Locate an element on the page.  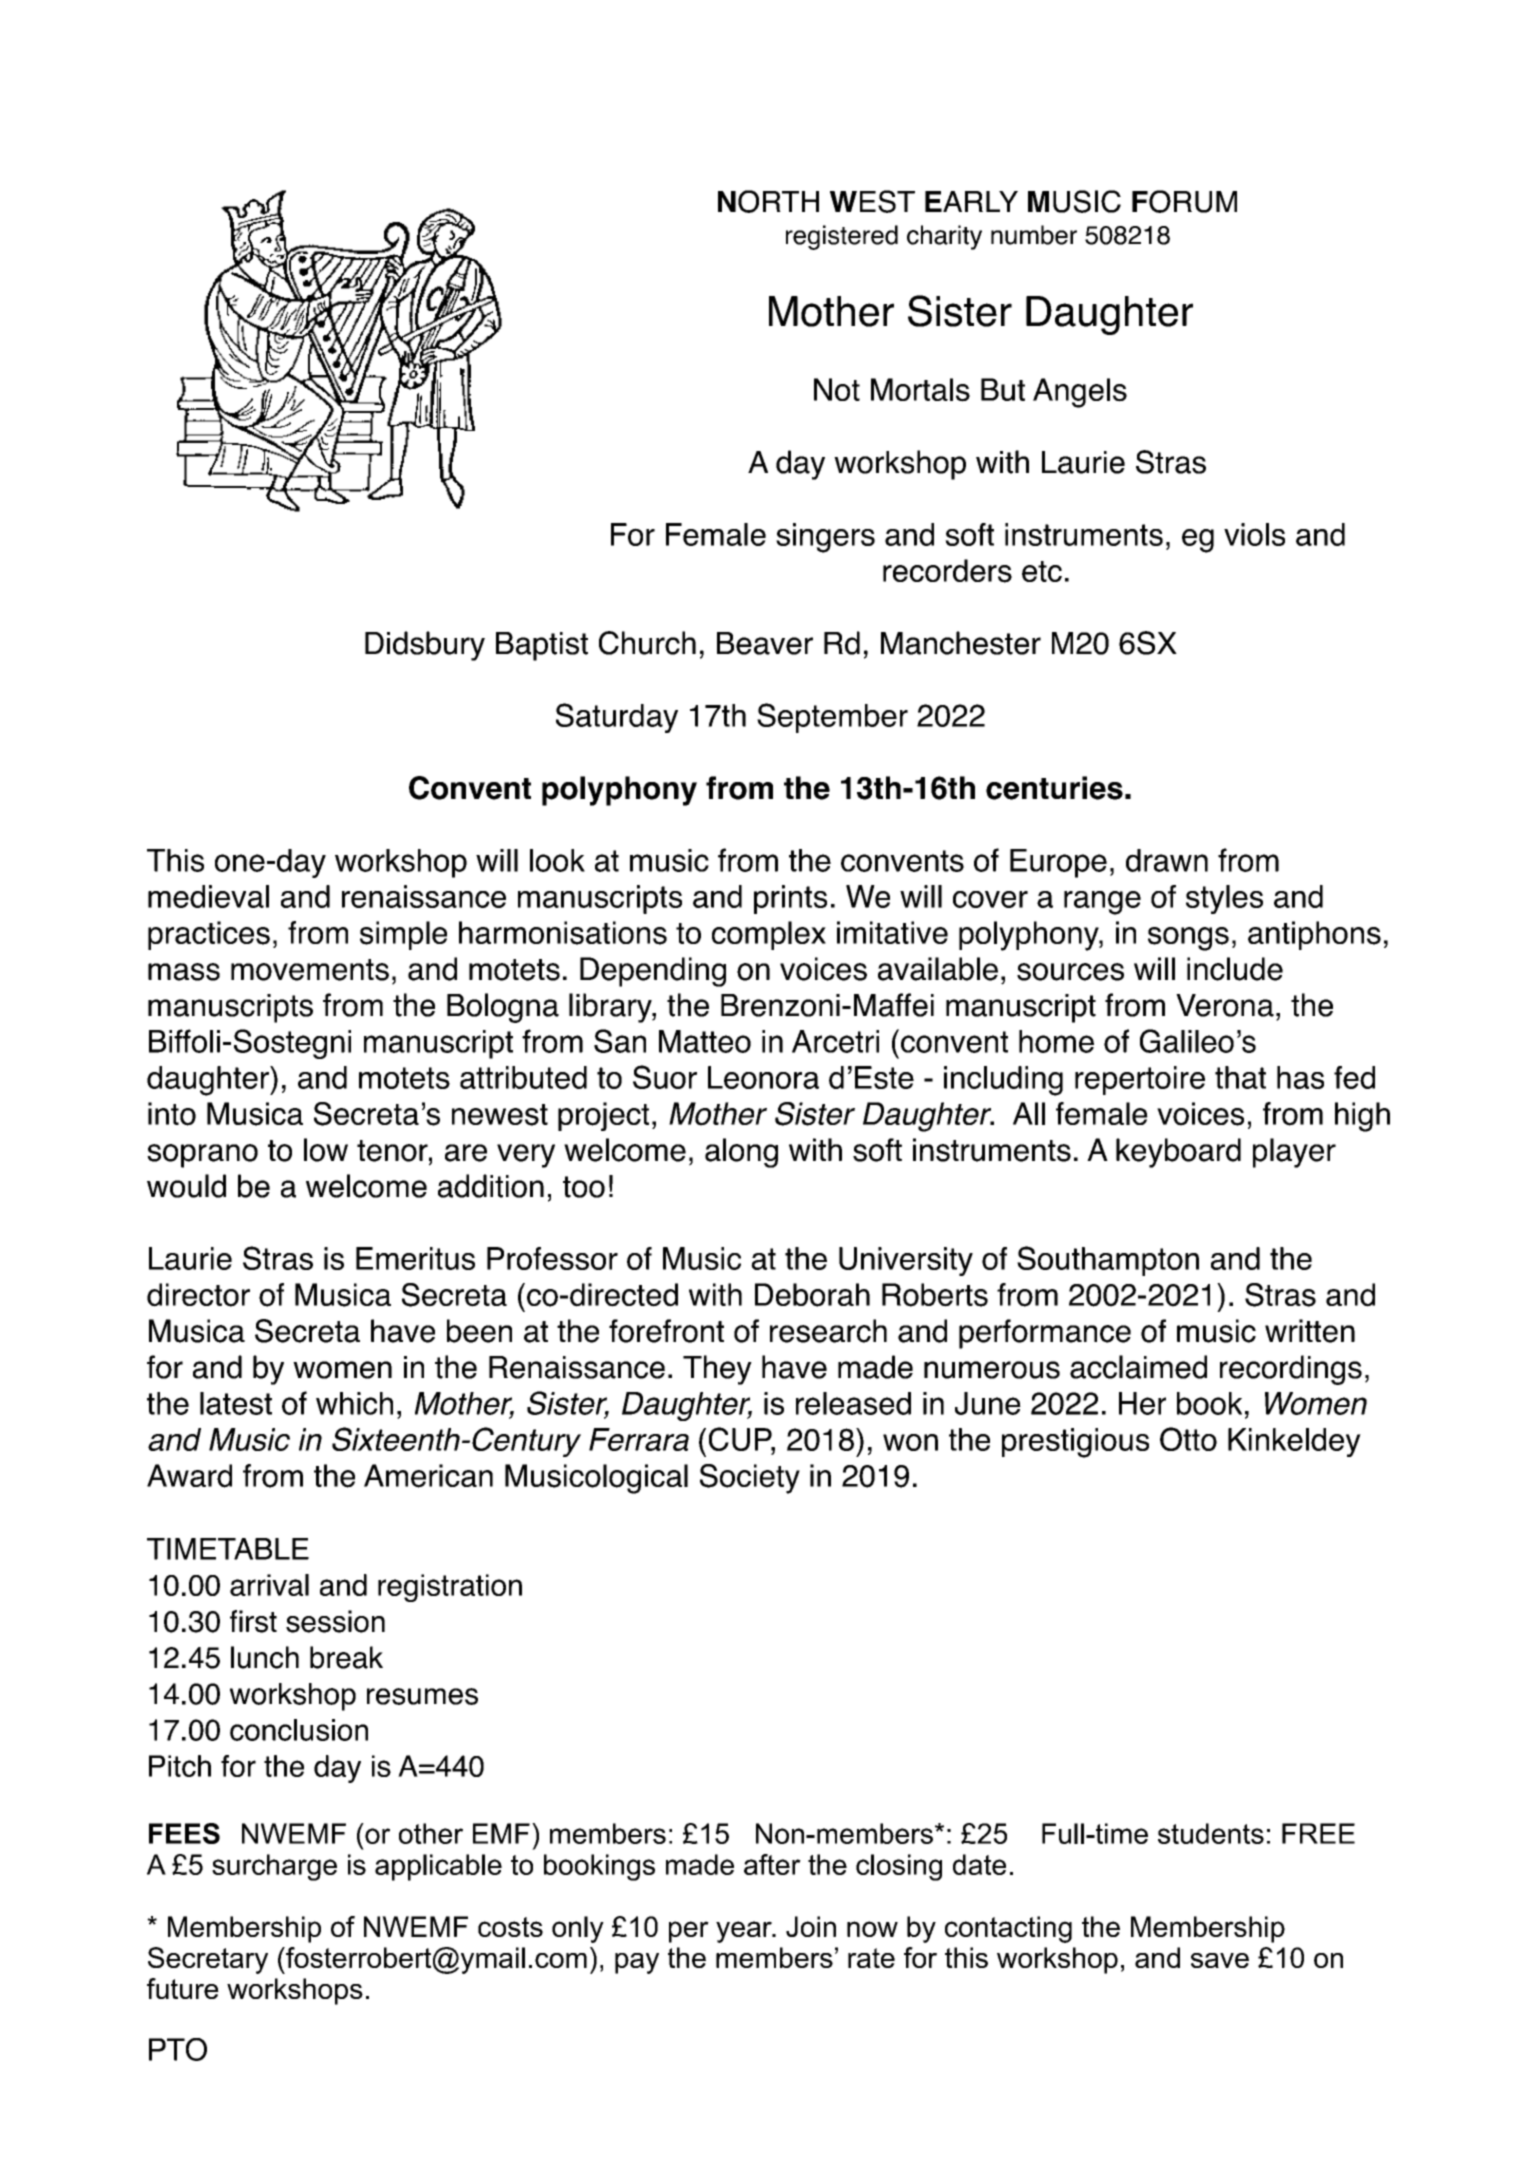
year is located at coordinates (745, 1932).
